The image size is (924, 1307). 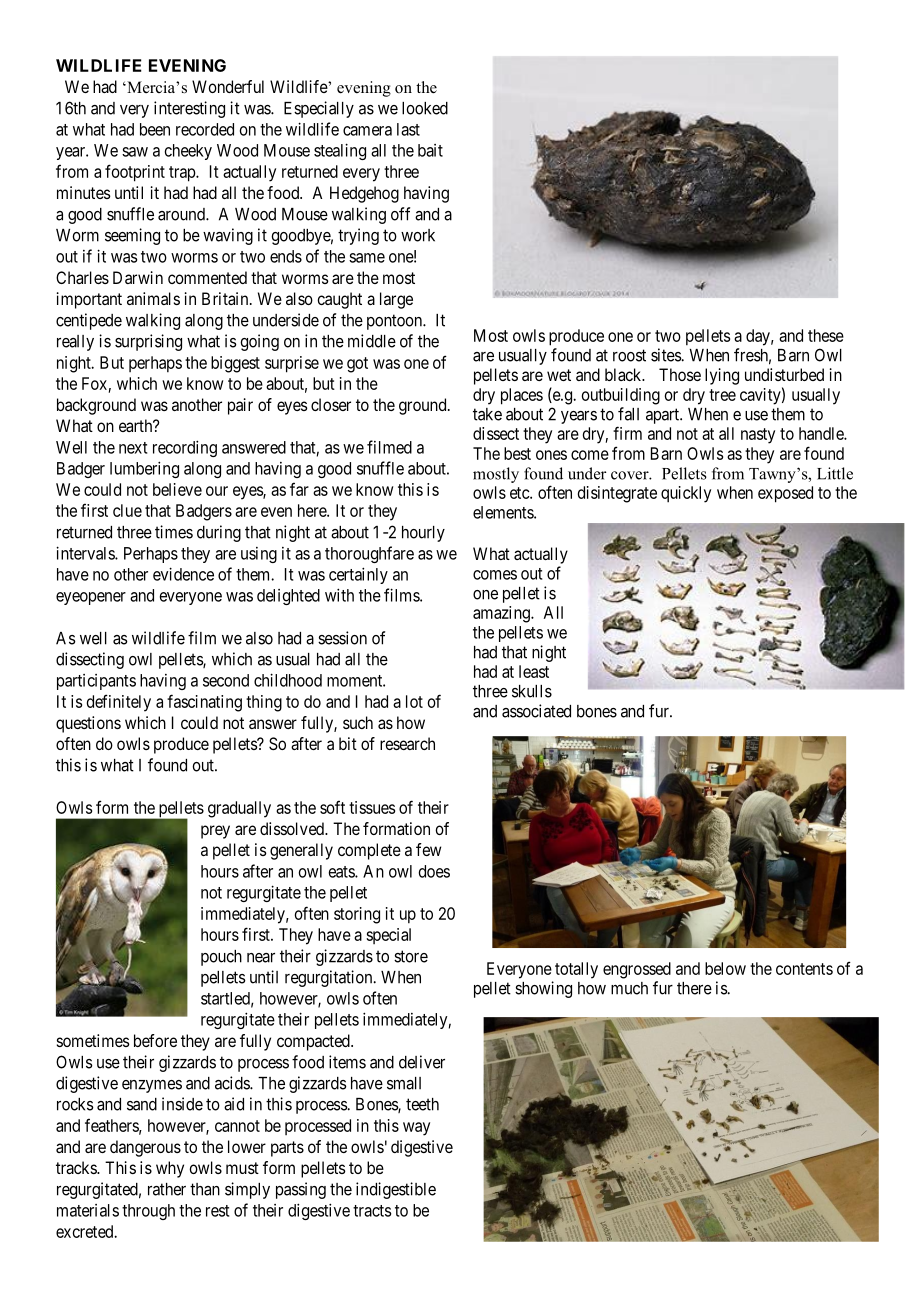 I want to click on second, so click(x=226, y=680).
